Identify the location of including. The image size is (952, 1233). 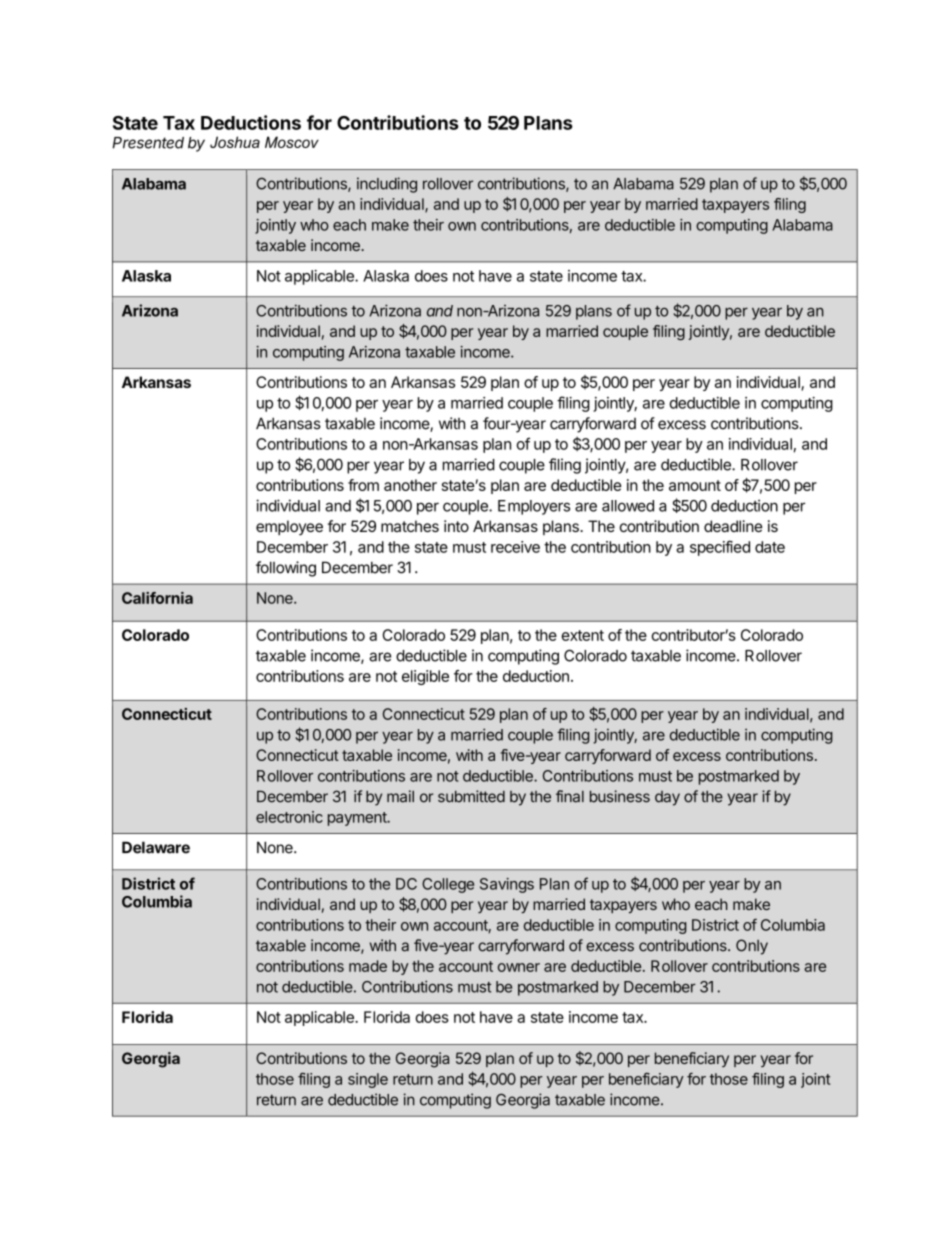
(387, 185).
